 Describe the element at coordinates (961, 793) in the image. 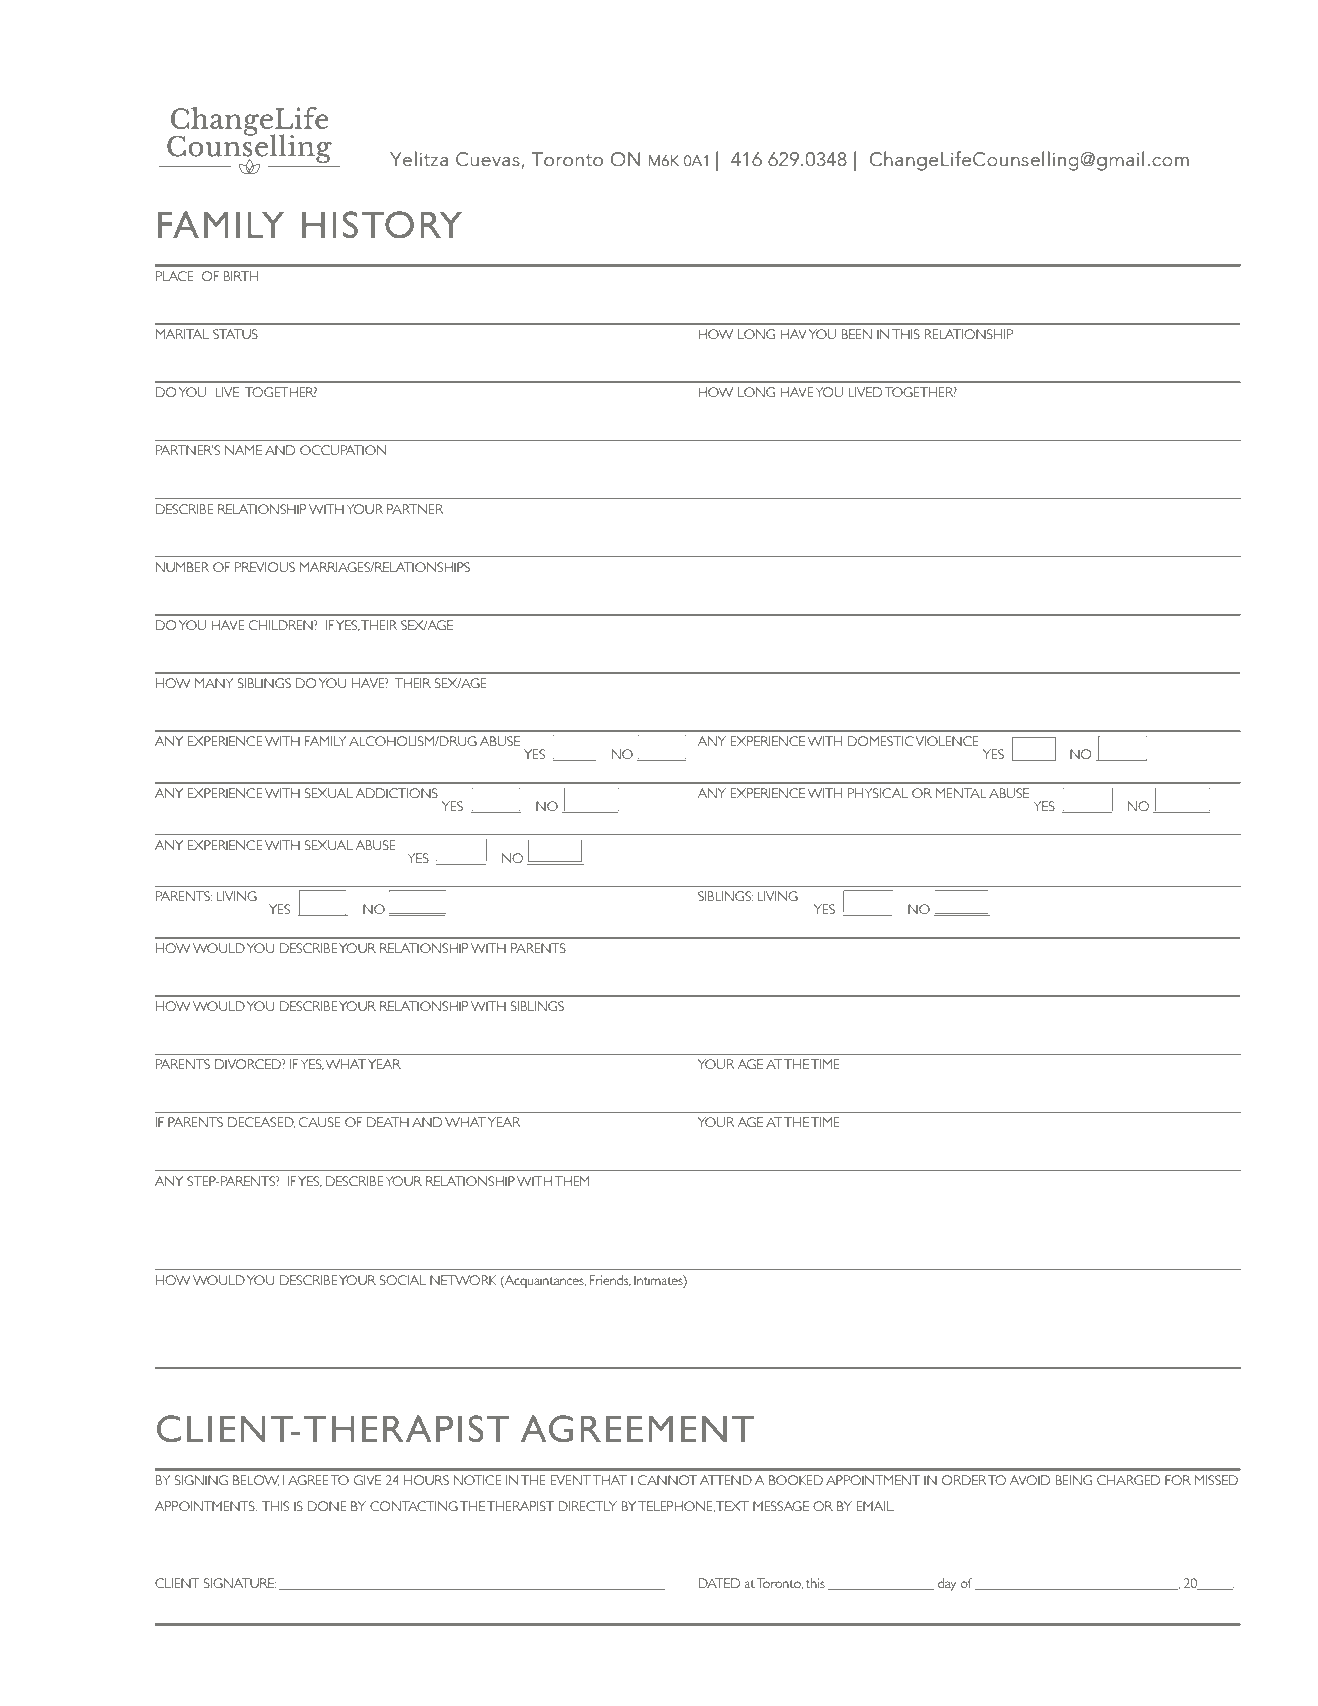

I see `MENTAL` at that location.
